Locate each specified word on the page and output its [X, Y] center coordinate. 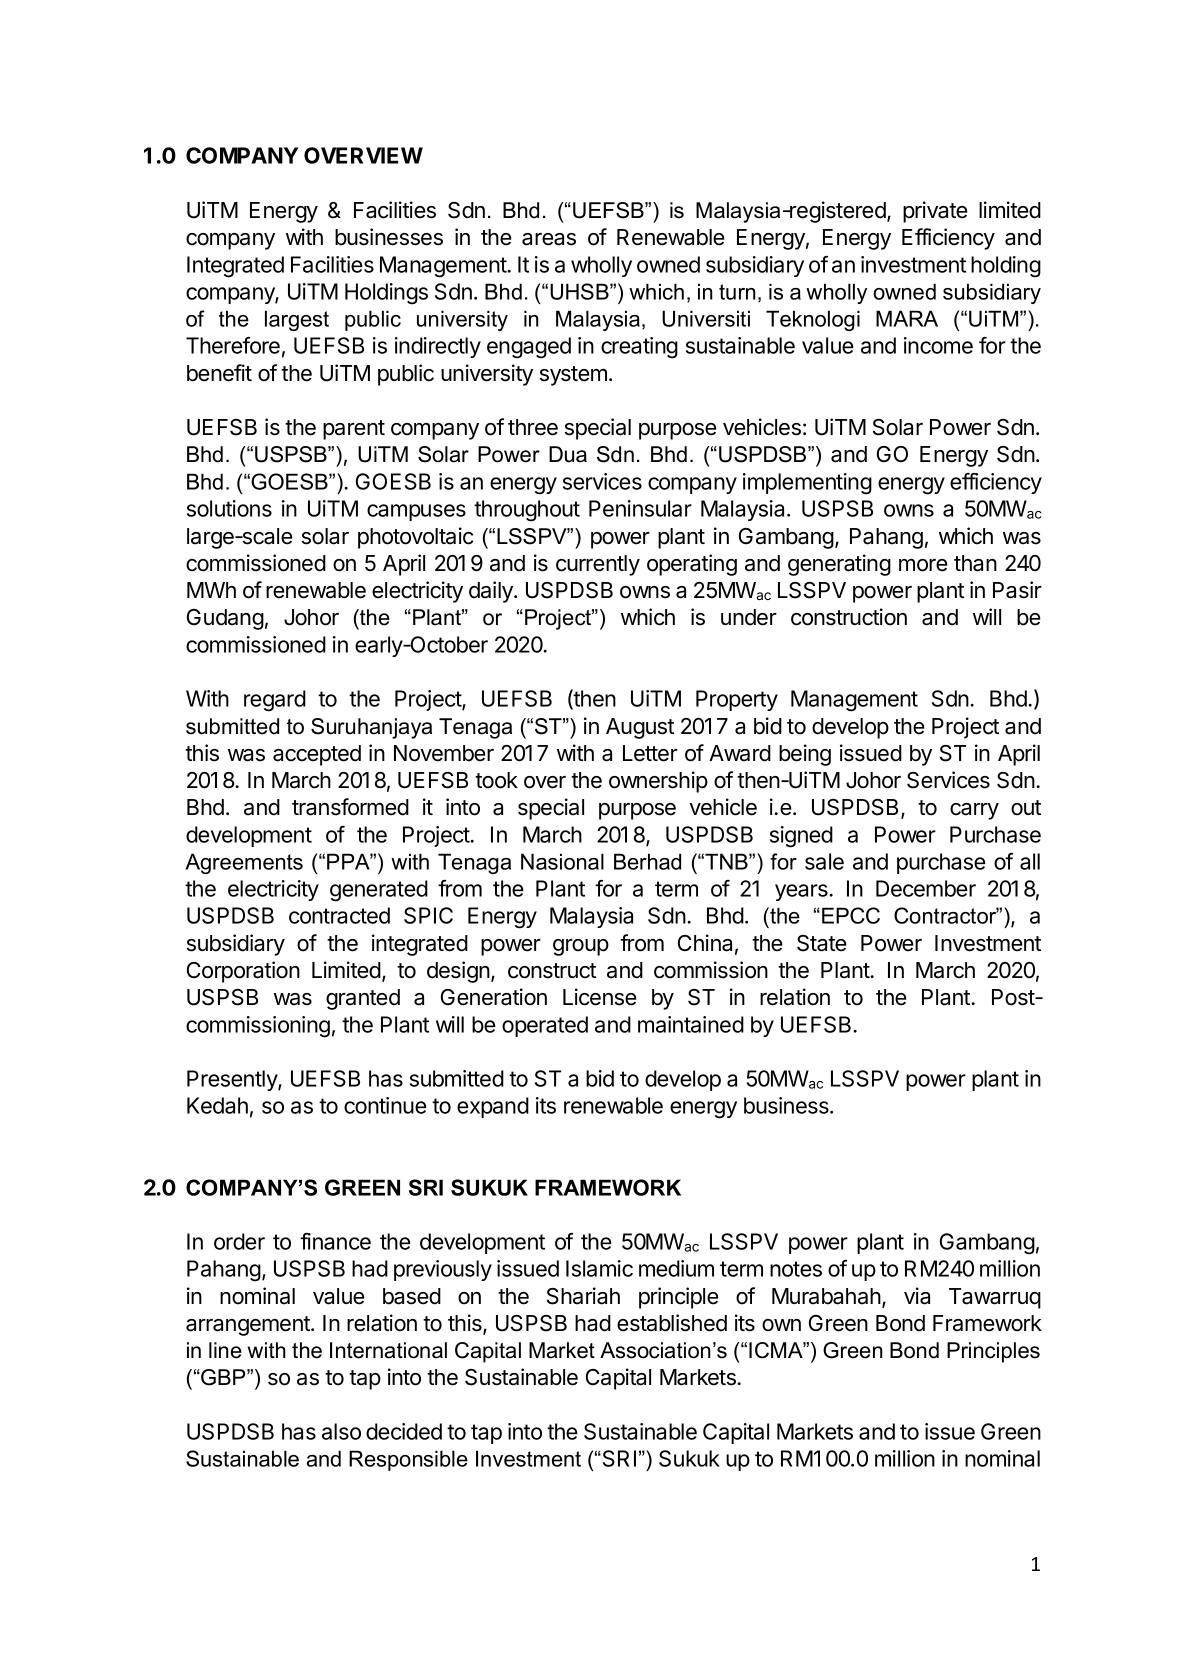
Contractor [946, 915]
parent [354, 430]
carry [974, 811]
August [640, 728]
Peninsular [640, 508]
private [935, 212]
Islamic [599, 1268]
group [581, 947]
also [341, 1431]
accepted [317, 755]
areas [549, 239]
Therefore [233, 345]
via [917, 1296]
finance [335, 1241]
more [923, 565]
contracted [339, 915]
